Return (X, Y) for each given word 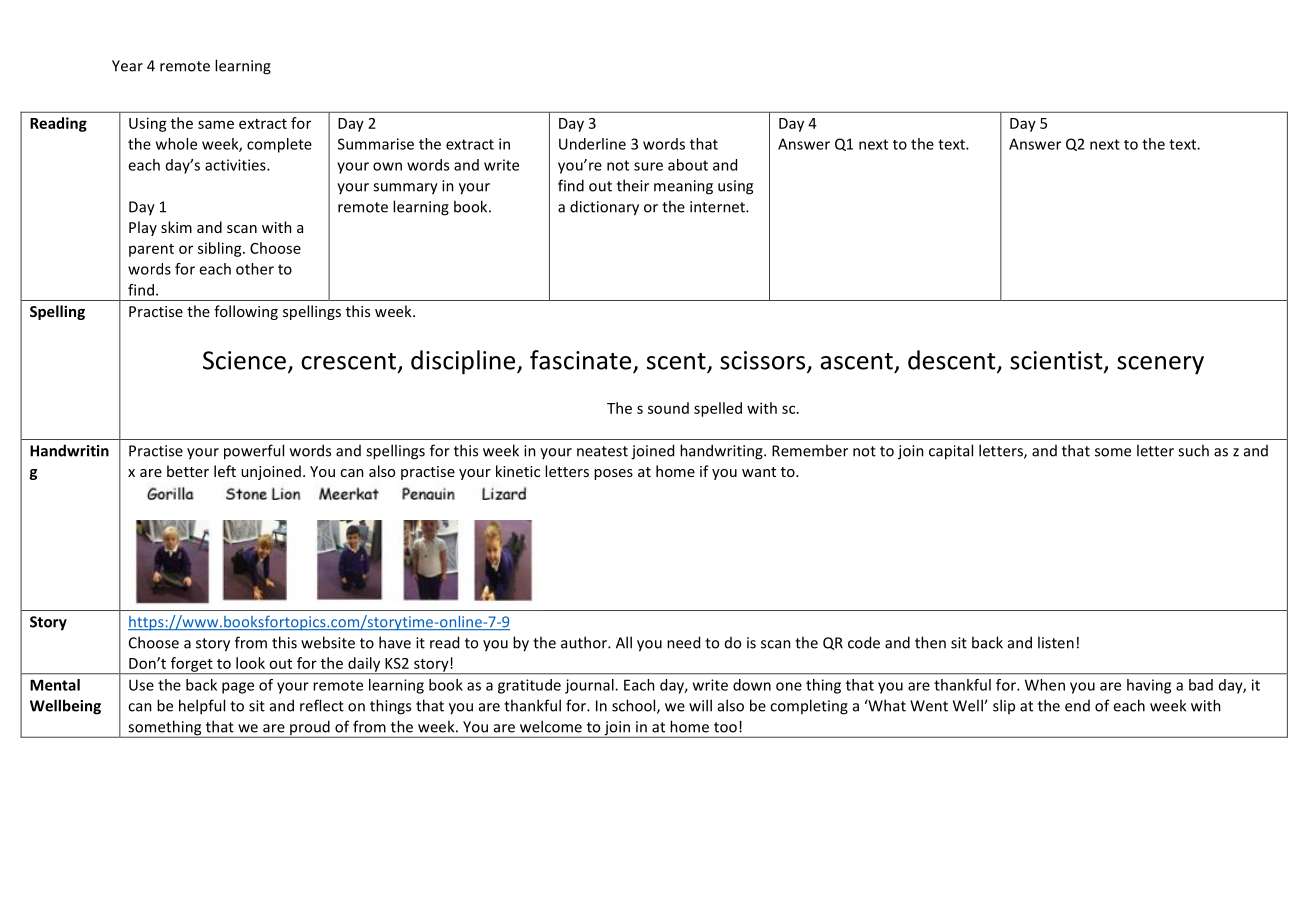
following (246, 312)
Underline (592, 144)
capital (951, 452)
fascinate (580, 360)
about (688, 165)
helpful (202, 707)
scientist (1057, 361)
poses (613, 474)
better (188, 471)
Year (127, 66)
